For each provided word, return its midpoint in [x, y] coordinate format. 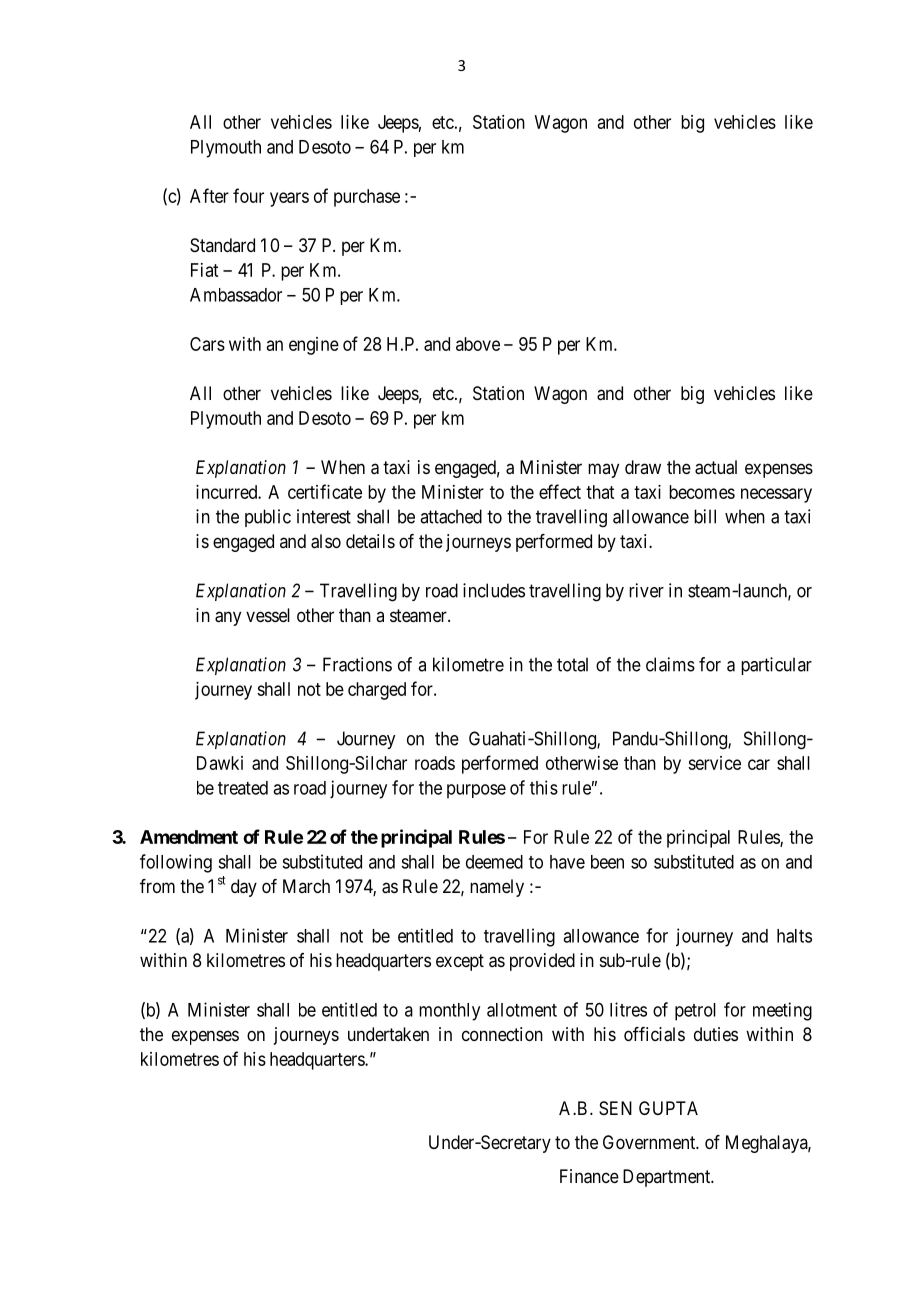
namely [497, 888]
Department [668, 1178]
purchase [367, 198]
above [478, 344]
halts [794, 936]
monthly [449, 1012]
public [268, 518]
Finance [589, 1176]
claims [670, 664]
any [228, 618]
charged [377, 691]
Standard [222, 245]
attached [451, 516]
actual [716, 467]
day [244, 888]
